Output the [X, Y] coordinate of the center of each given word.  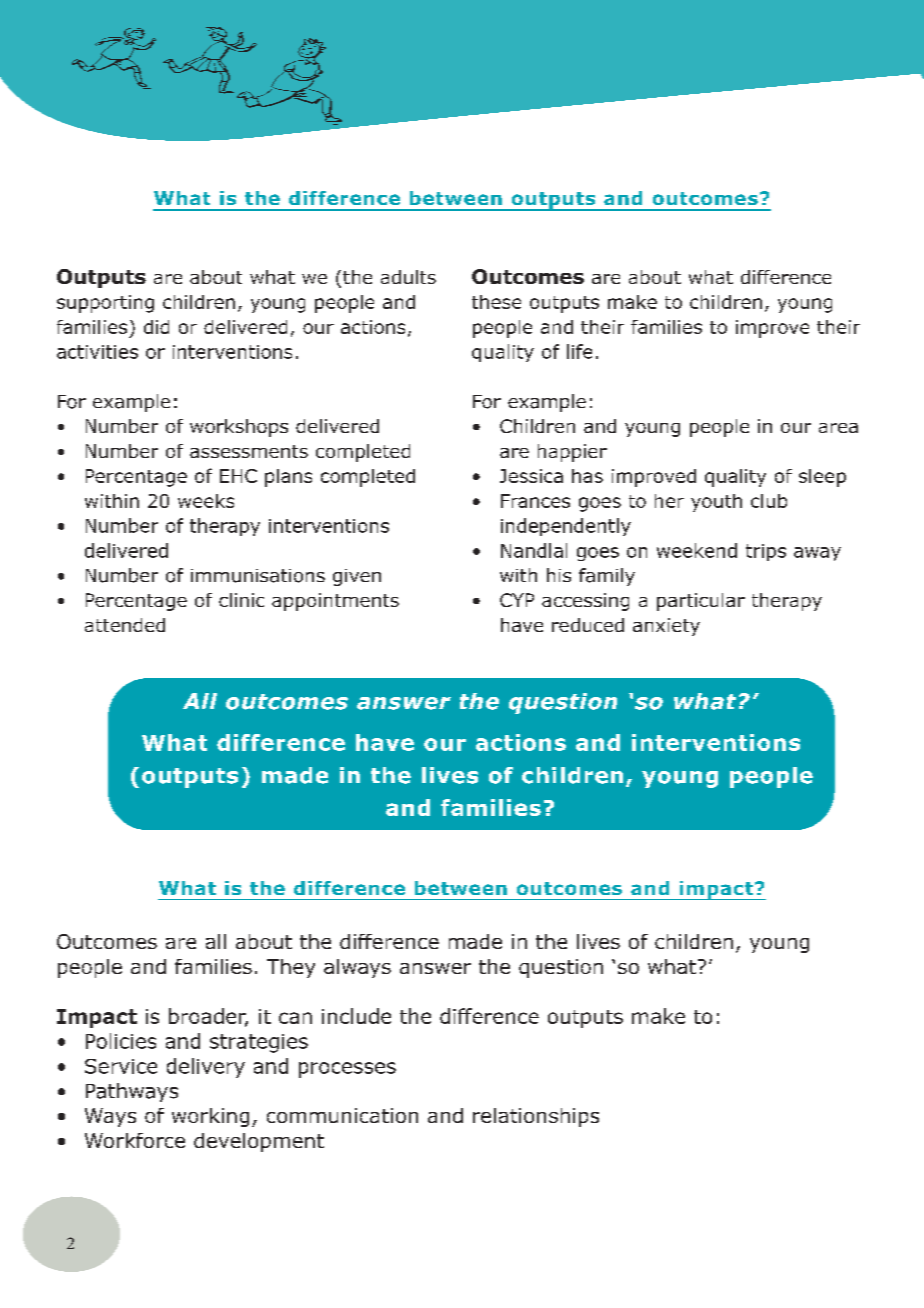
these [496, 302]
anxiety [666, 627]
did [156, 327]
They [291, 968]
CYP [517, 600]
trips [766, 552]
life [579, 351]
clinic [241, 600]
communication [342, 1115]
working [210, 1117]
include [356, 1016]
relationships [536, 1117]
